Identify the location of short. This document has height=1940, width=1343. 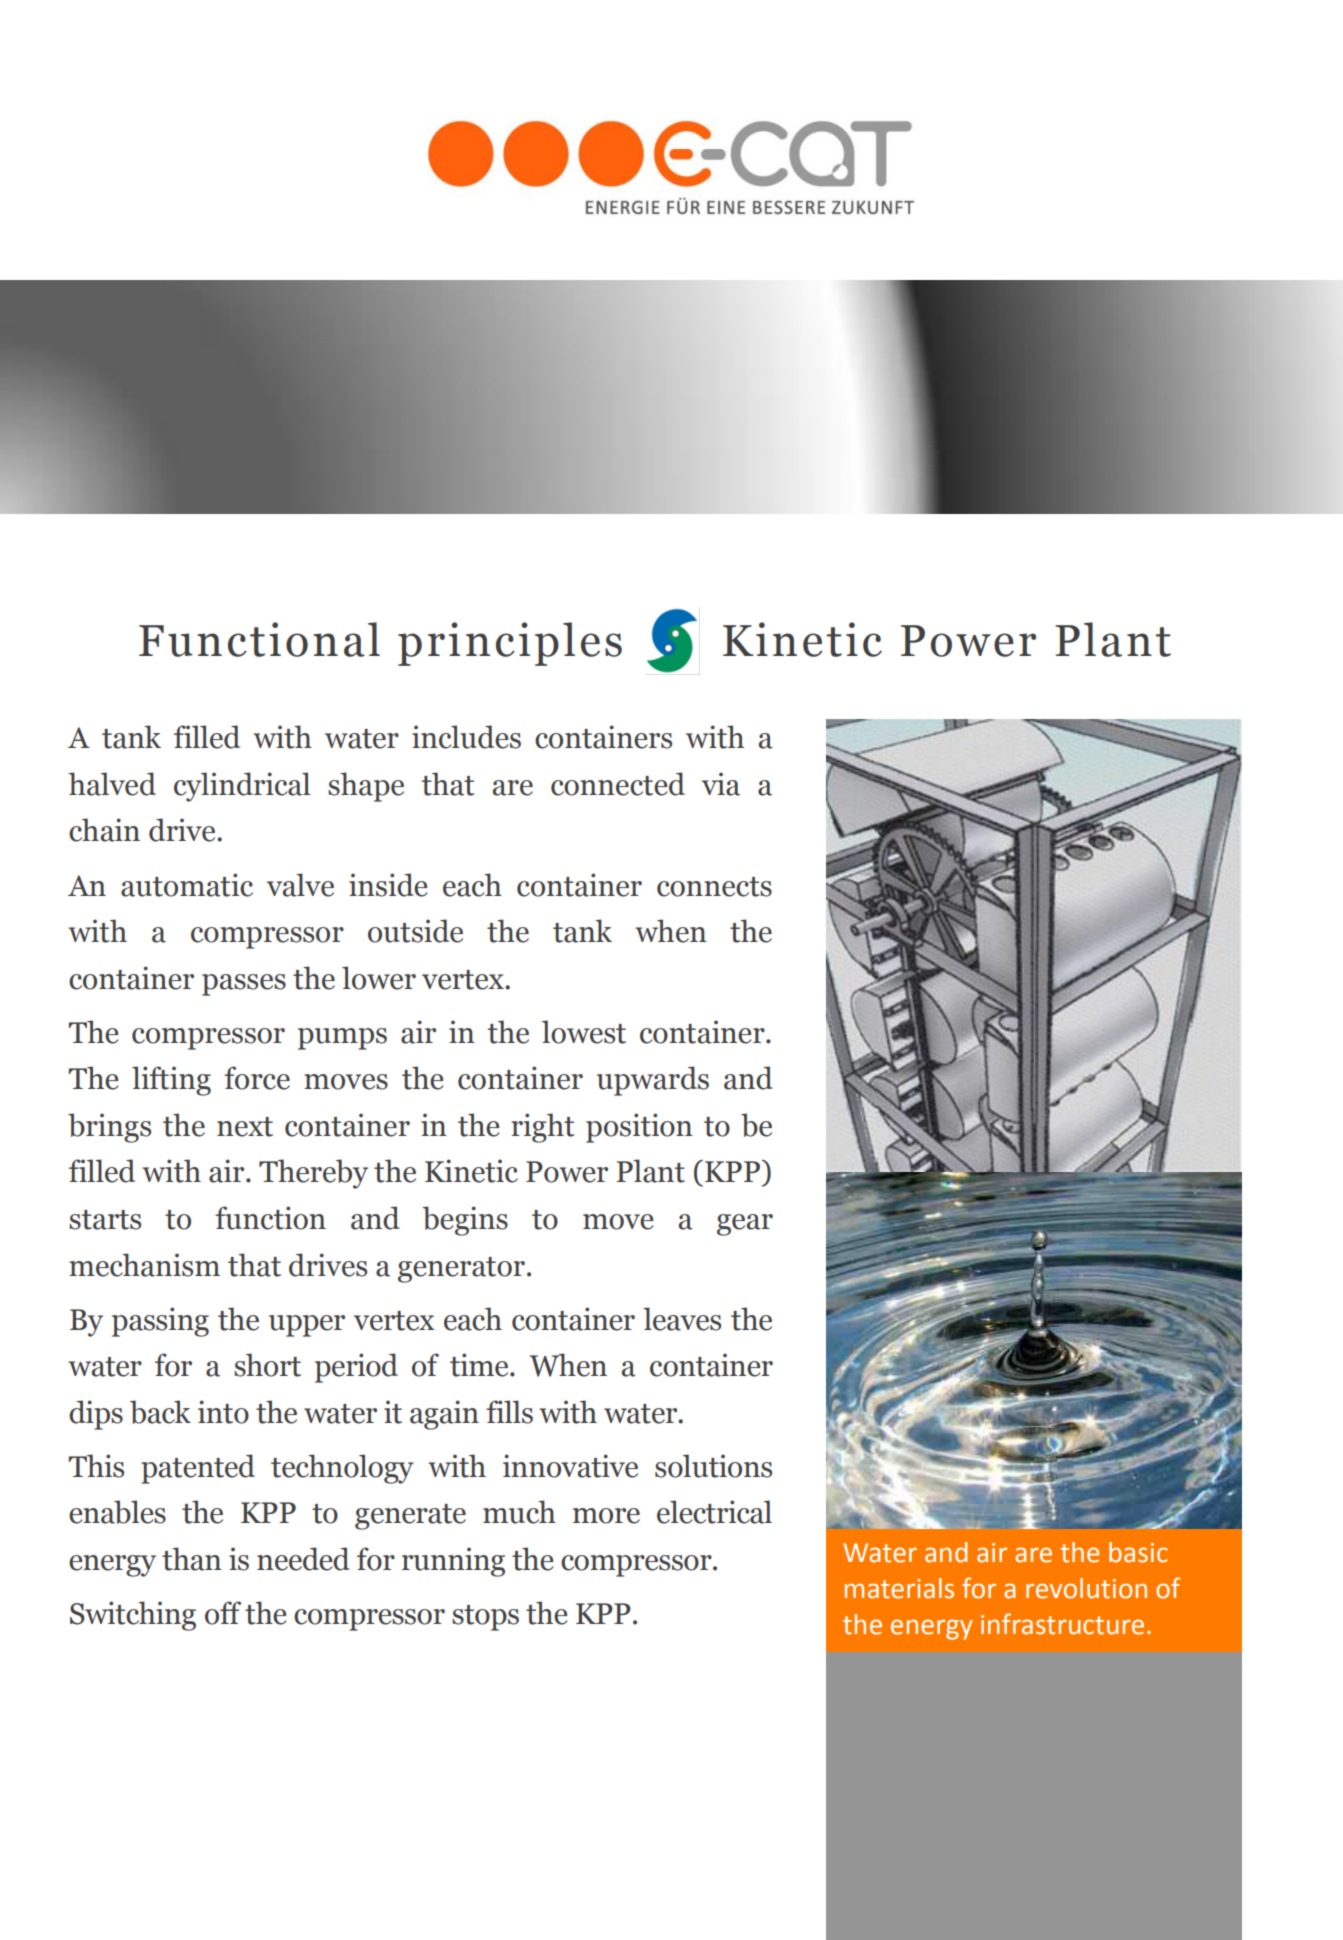
(267, 1365).
